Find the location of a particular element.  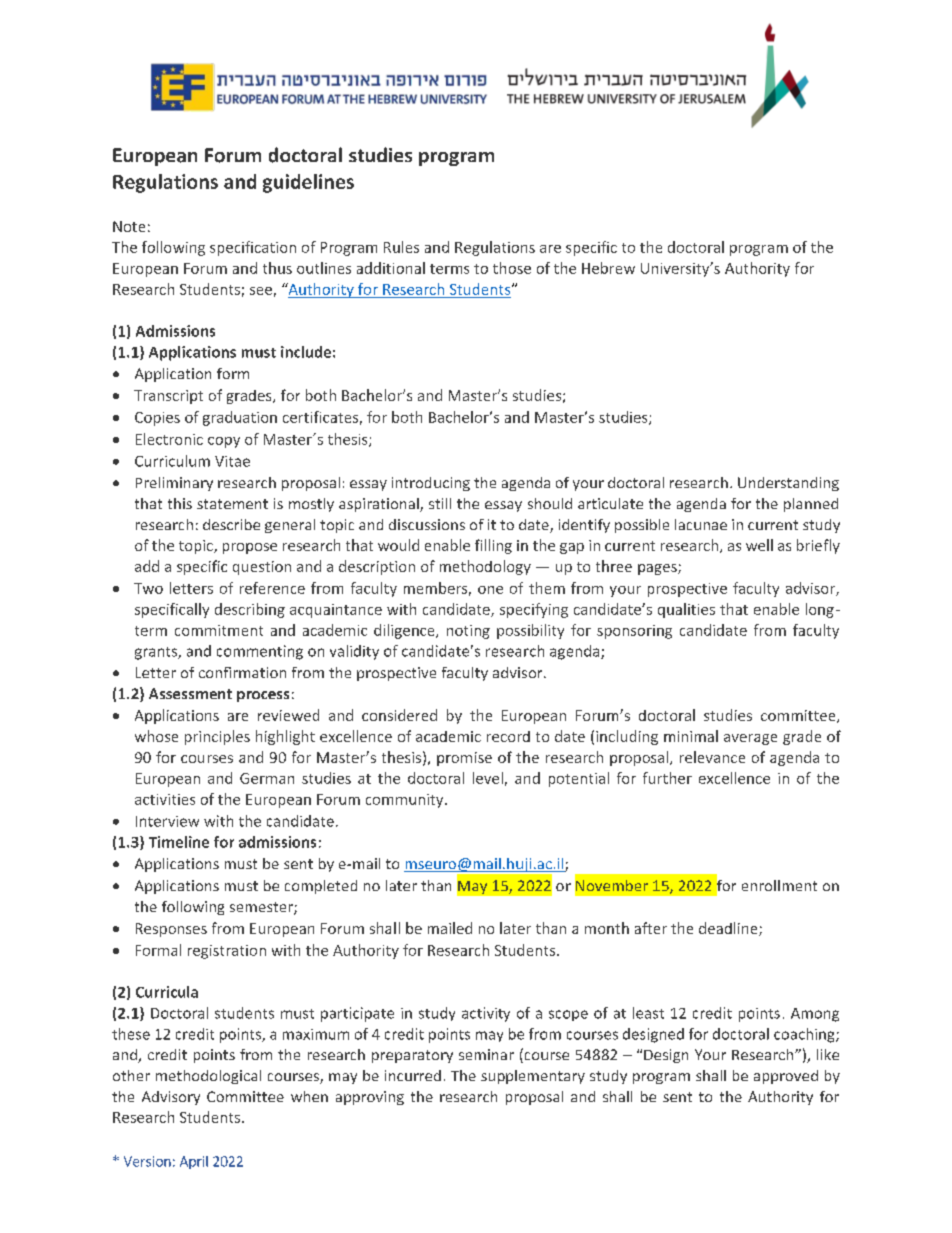

those is located at coordinates (512, 268).
